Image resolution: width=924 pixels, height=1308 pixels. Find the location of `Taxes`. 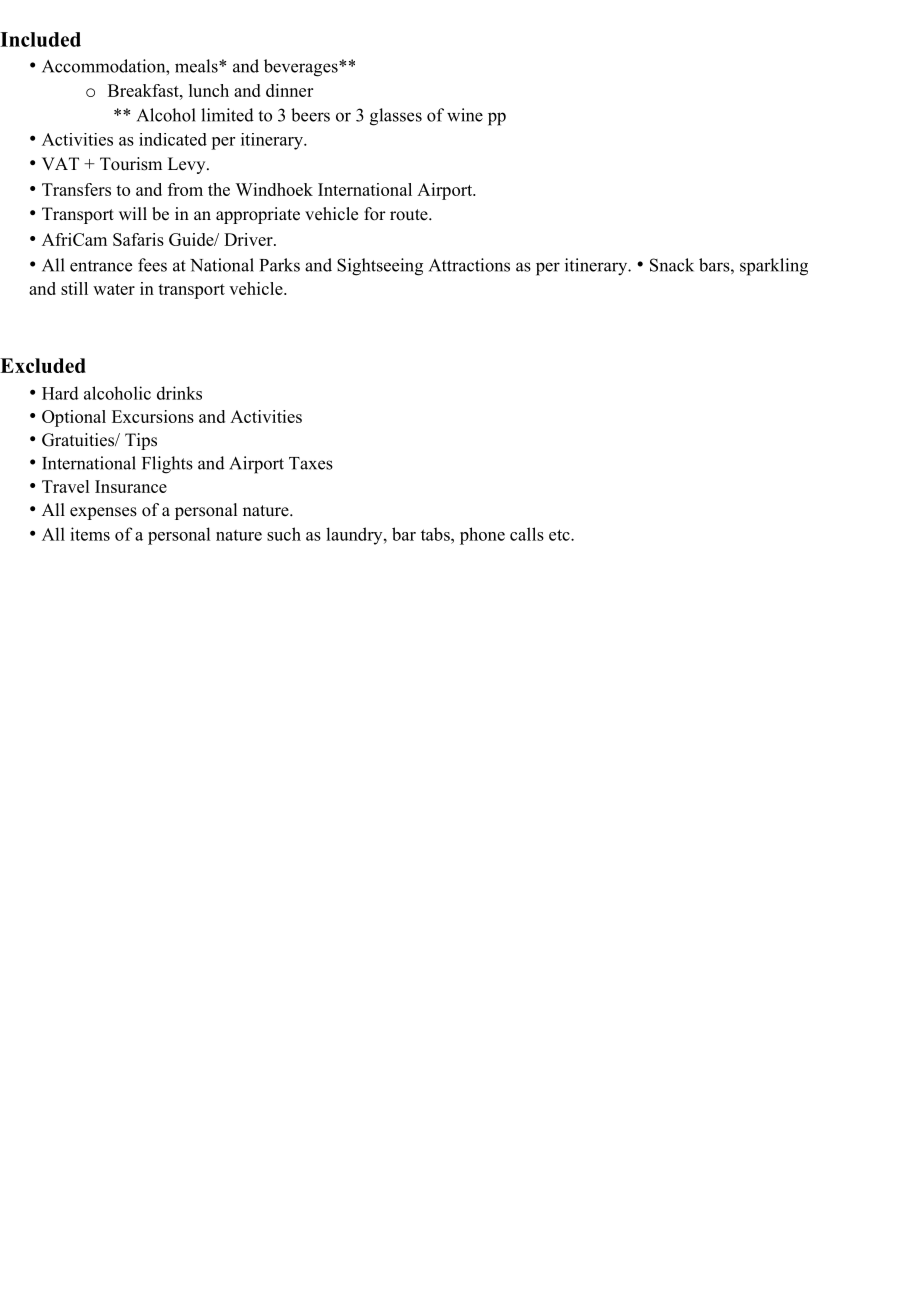

Taxes is located at coordinates (311, 463).
